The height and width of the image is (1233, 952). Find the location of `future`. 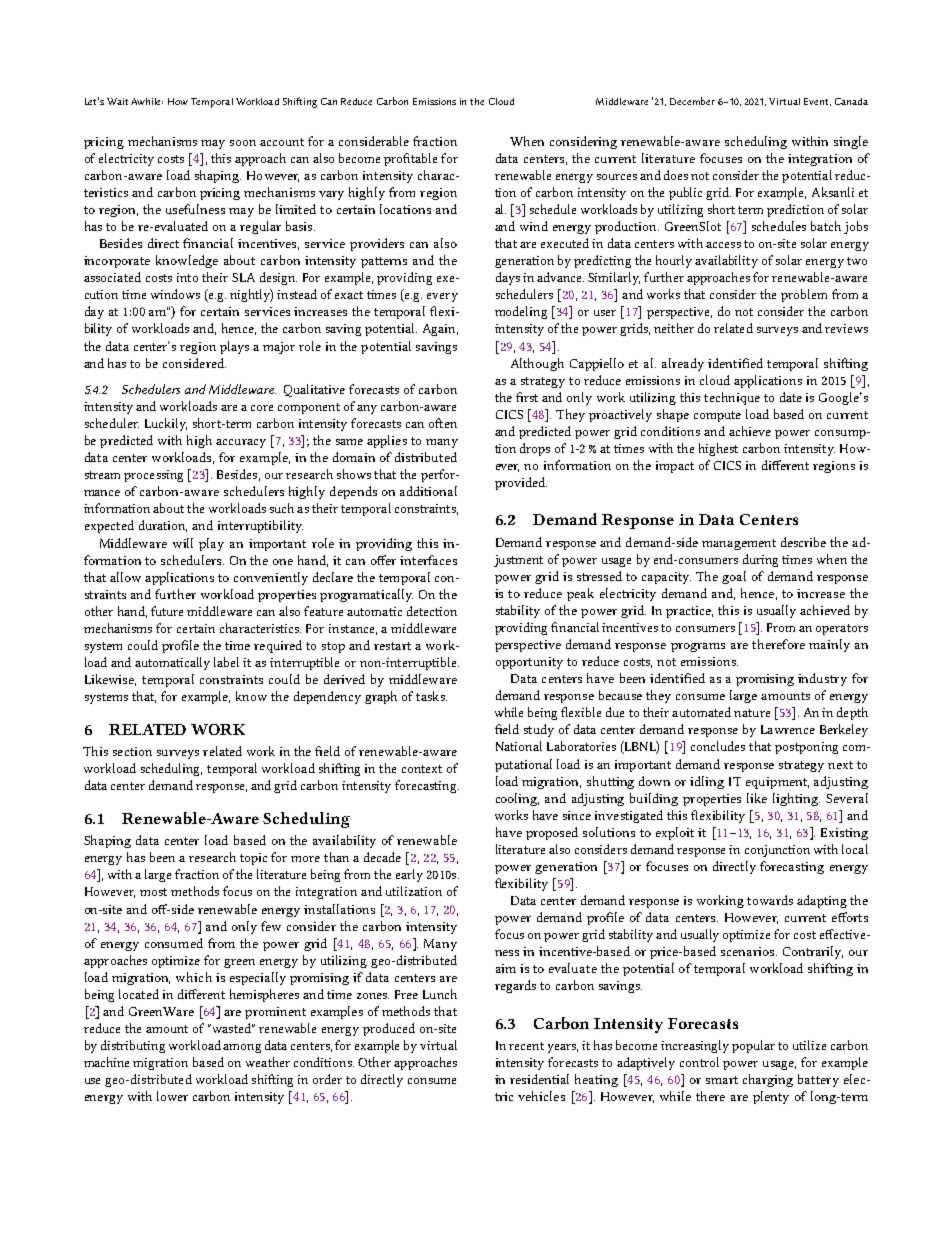

future is located at coordinates (167, 611).
